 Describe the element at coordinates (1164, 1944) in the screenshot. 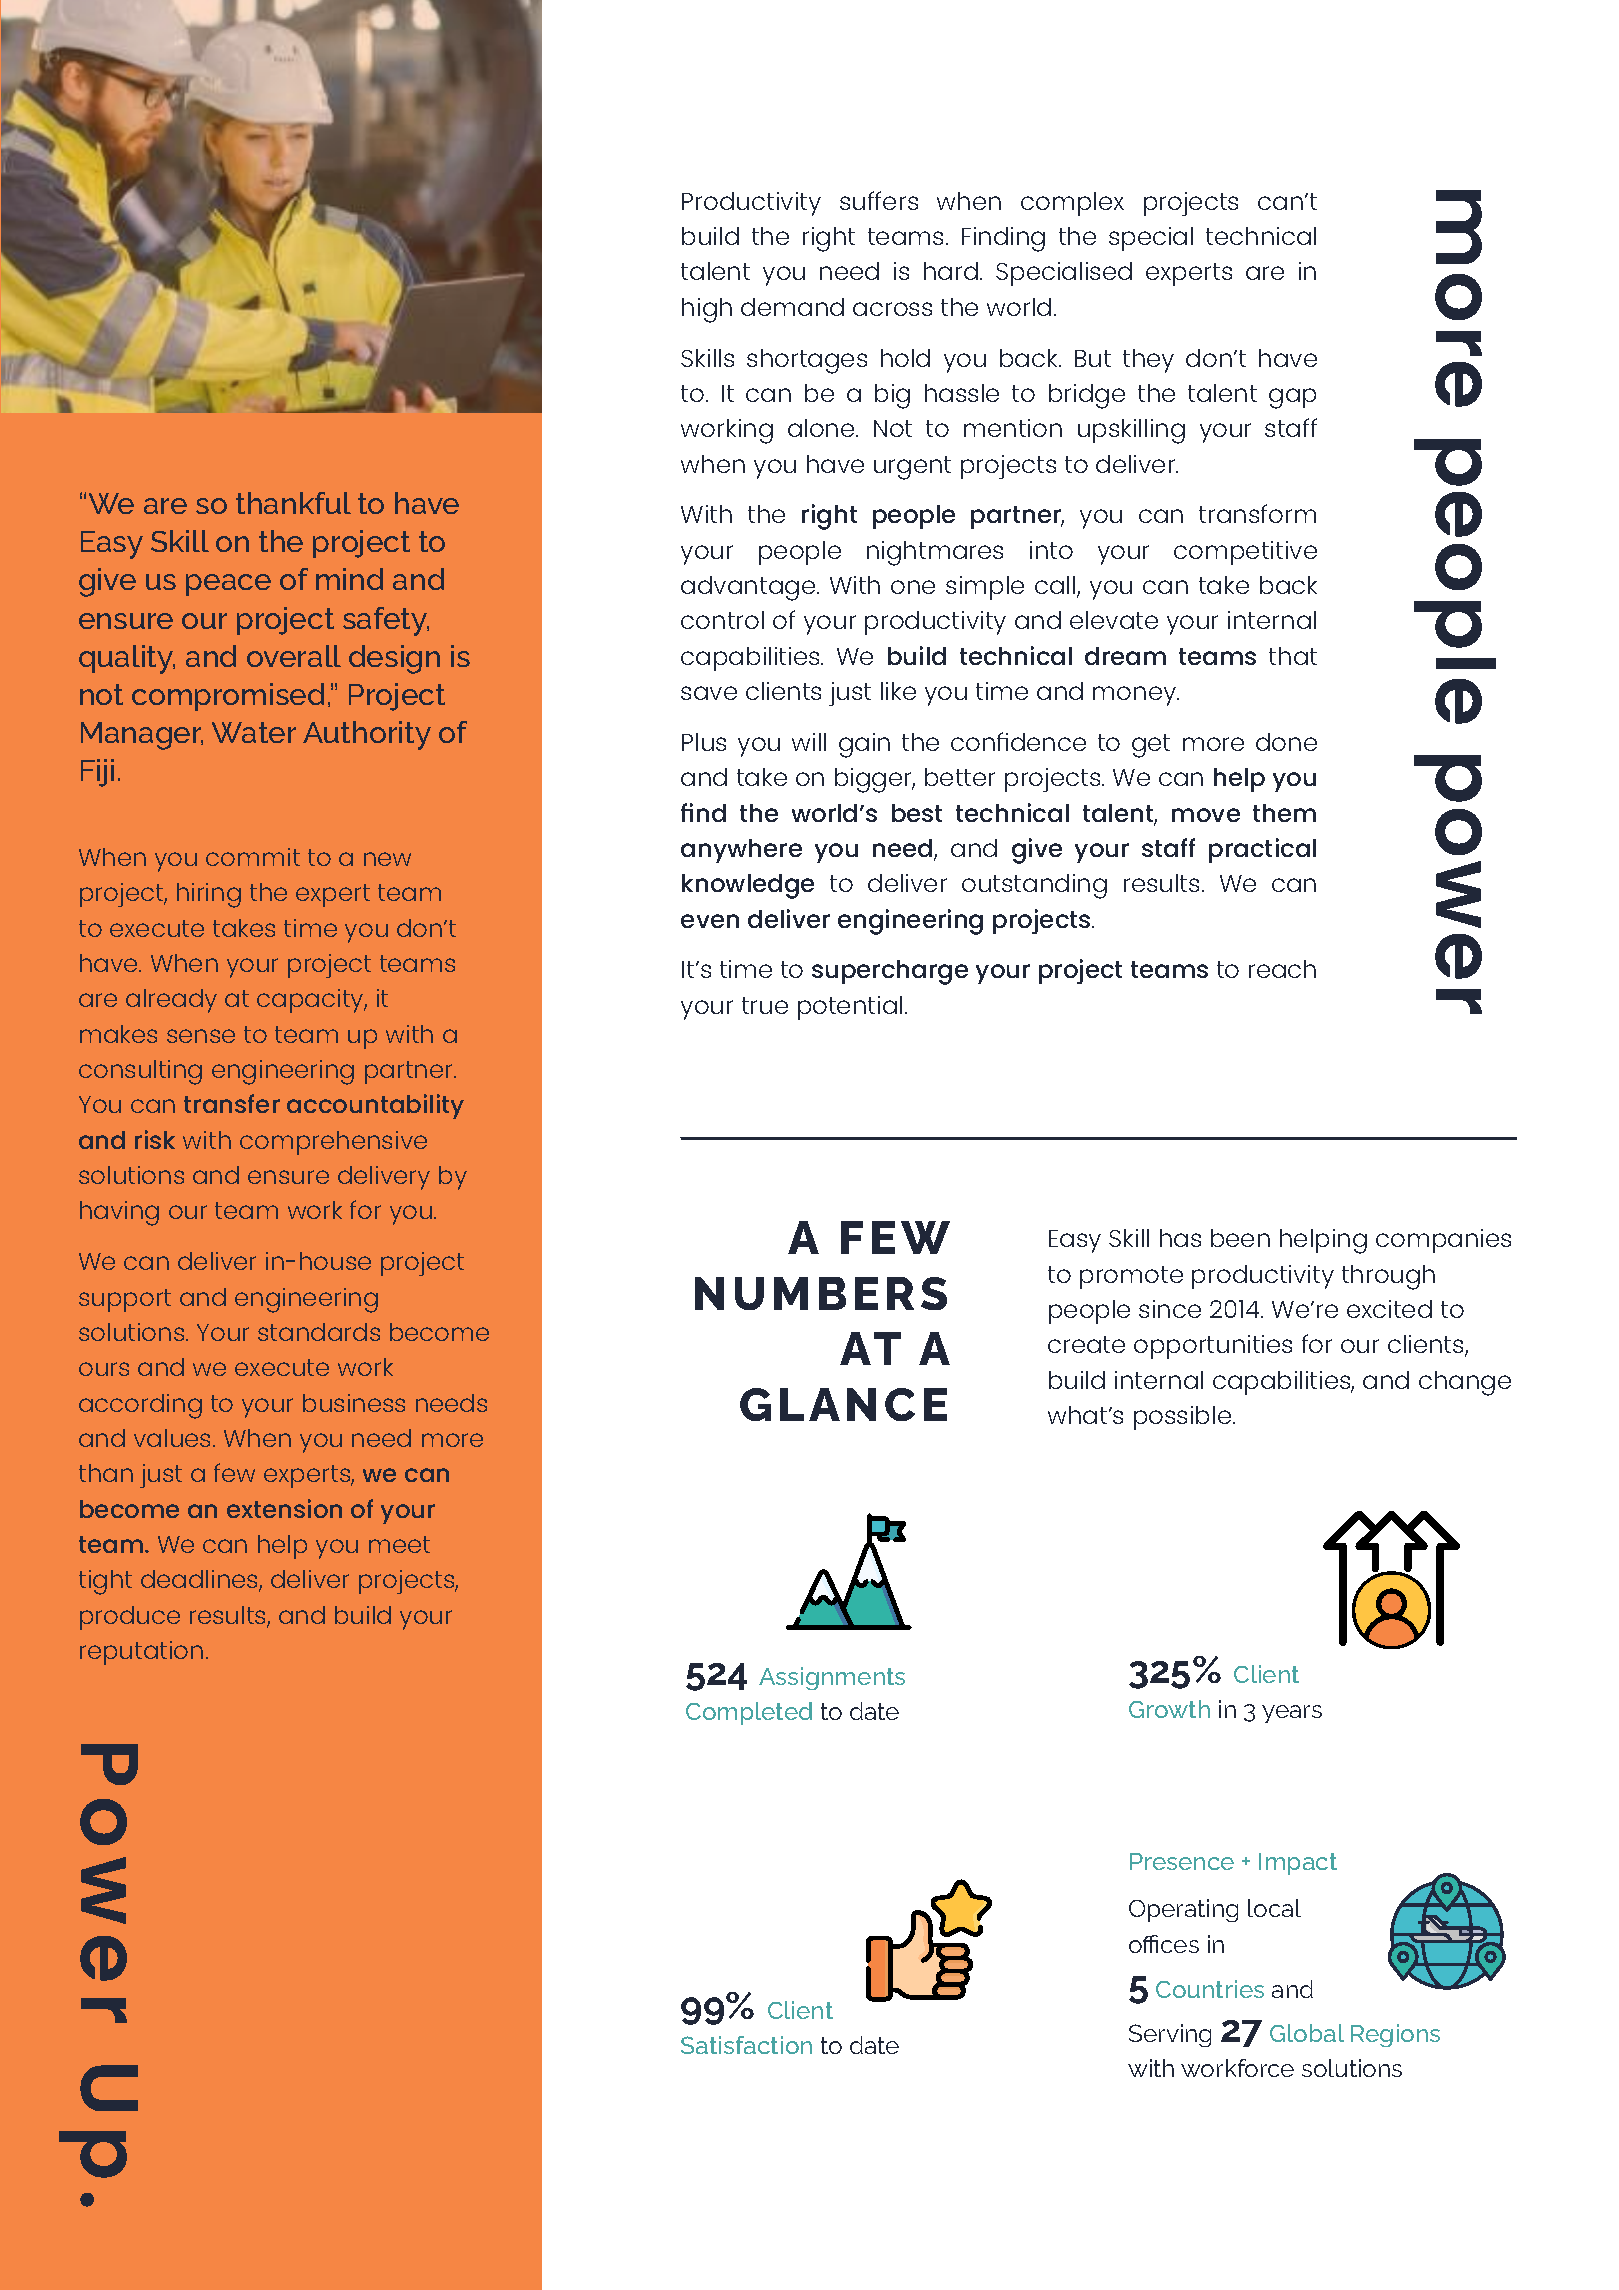

I see `offices` at that location.
